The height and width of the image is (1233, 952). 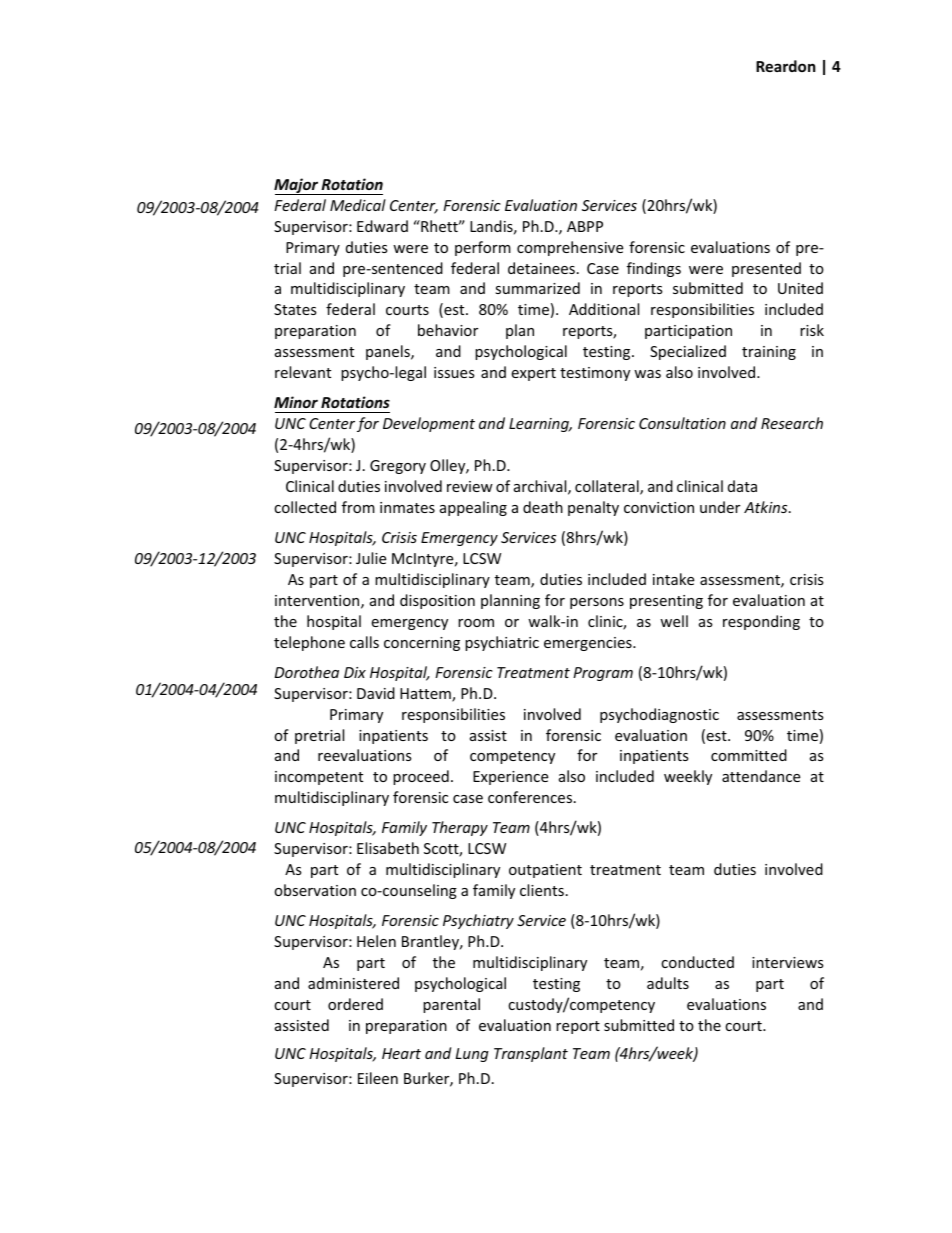 What do you see at coordinates (761, 622) in the image?
I see `responding` at bounding box center [761, 622].
